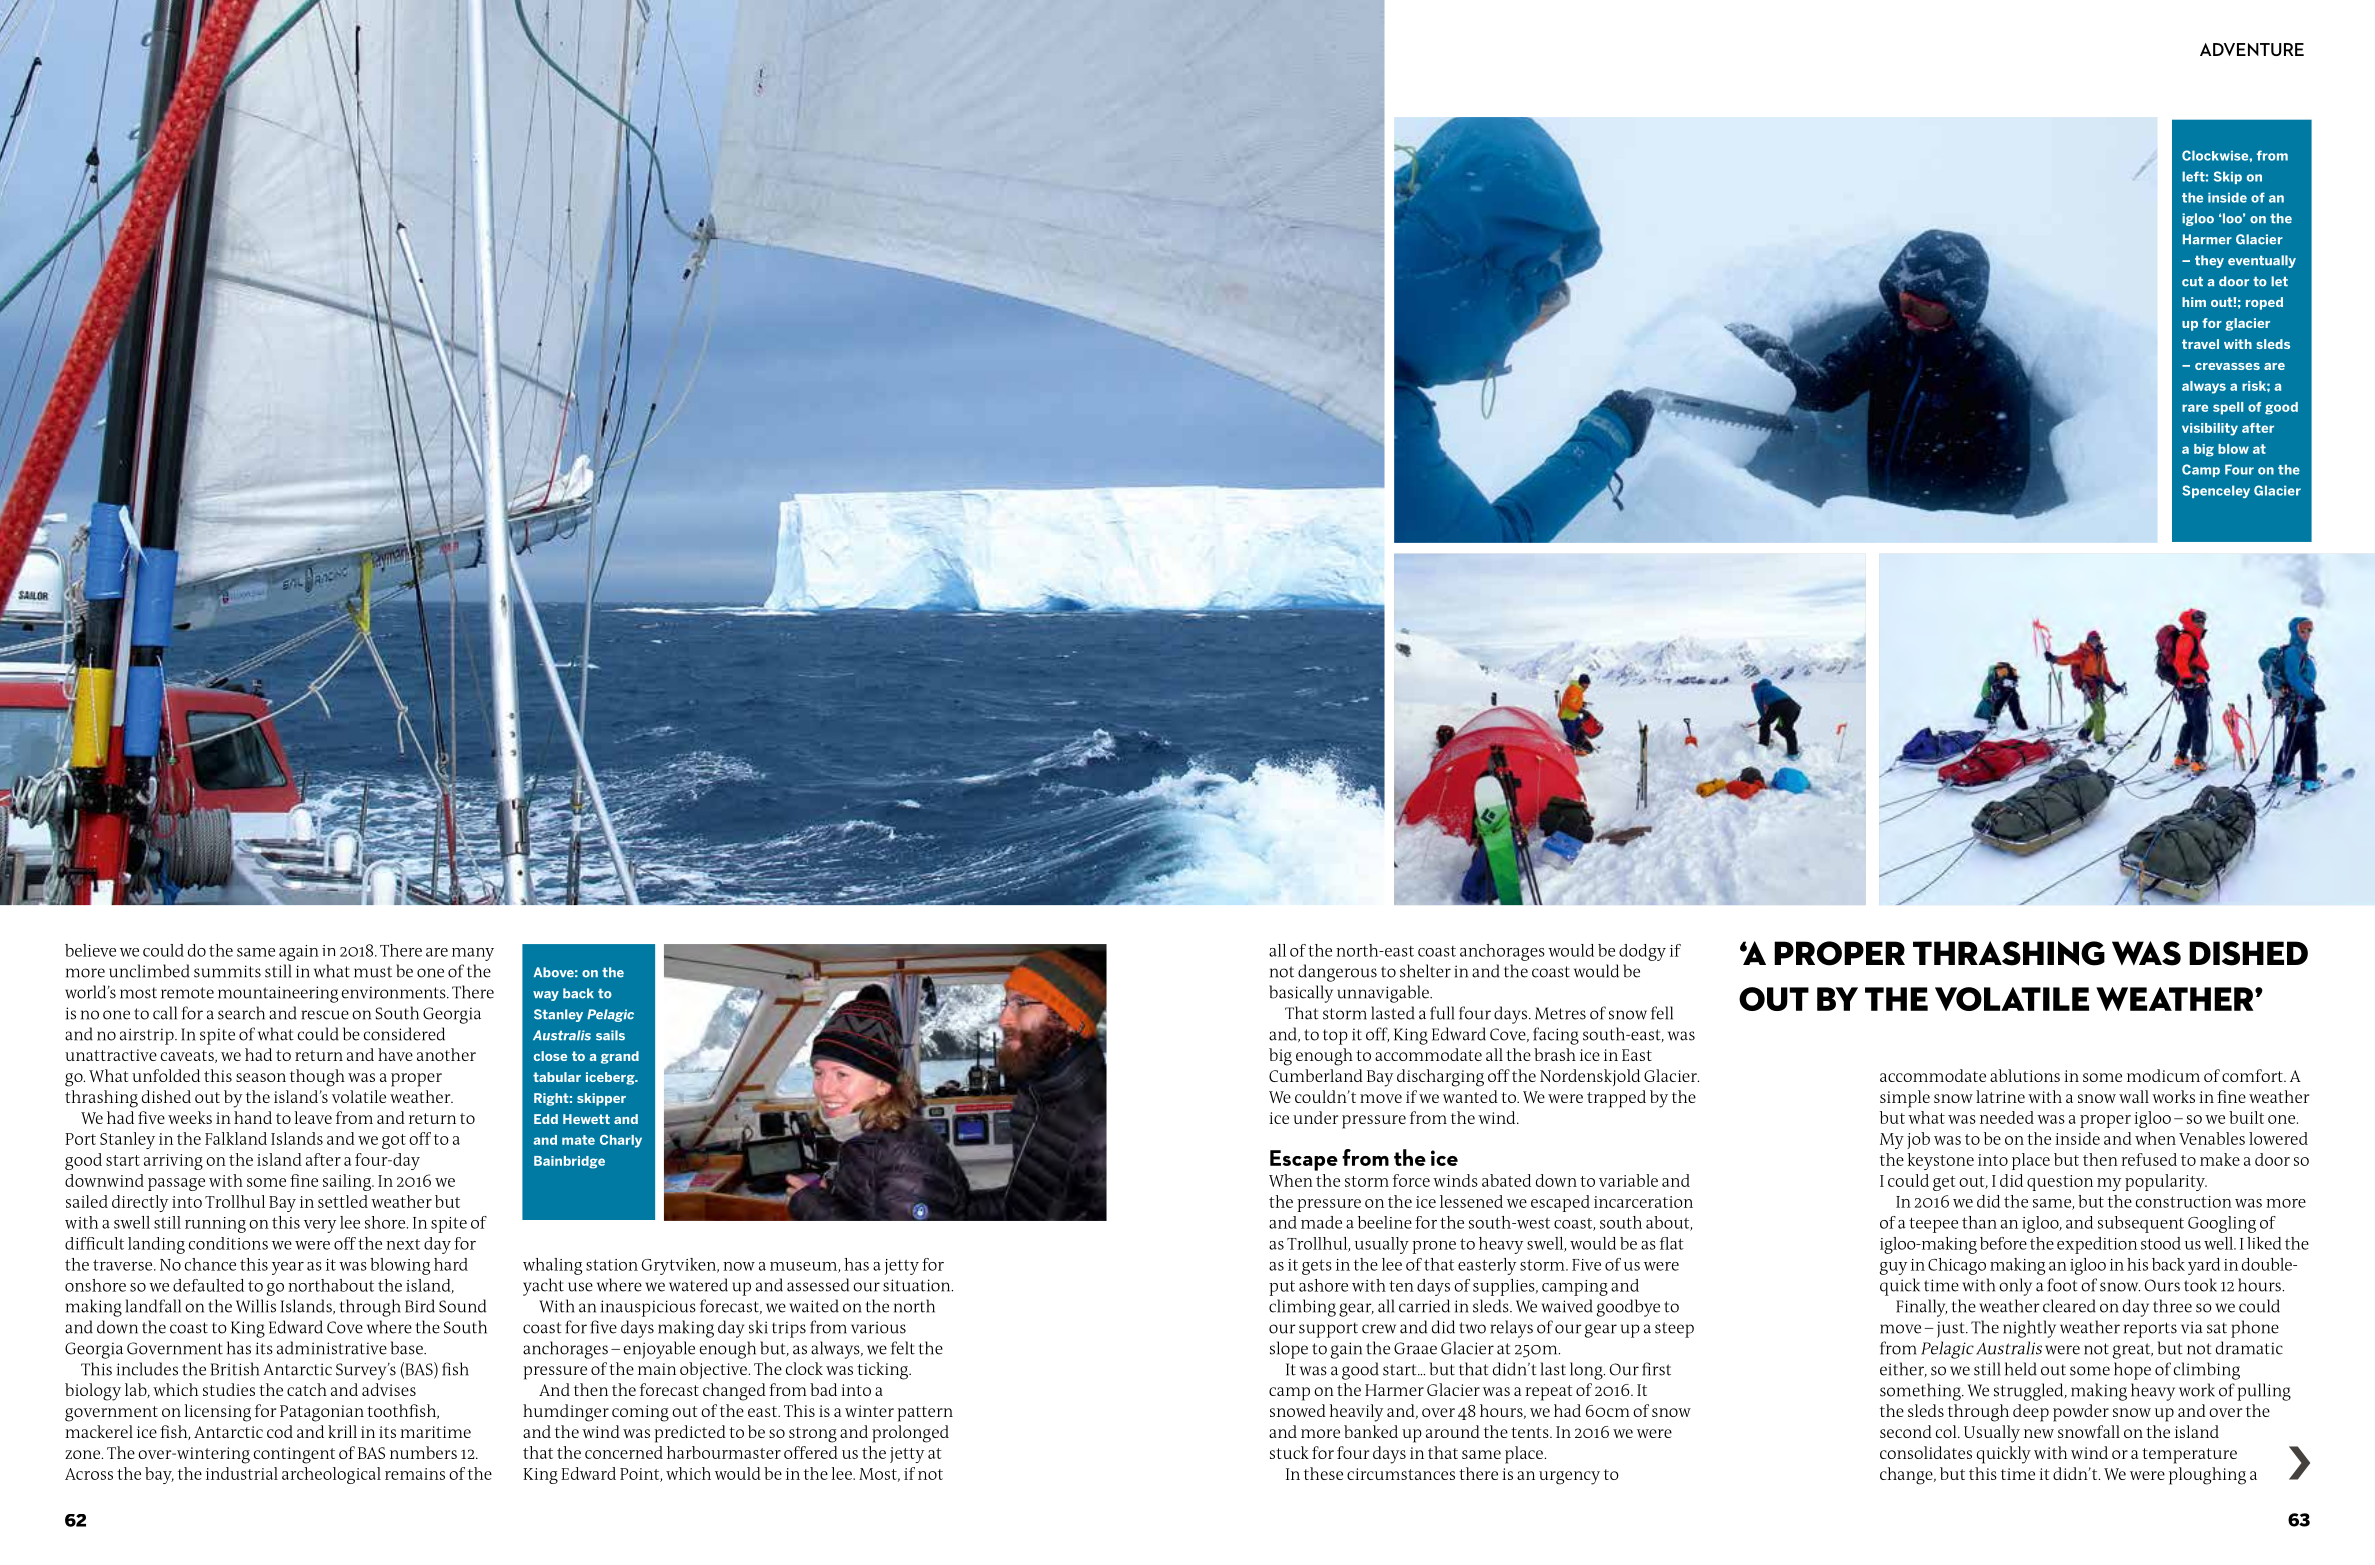  I want to click on they, so click(2209, 261).
